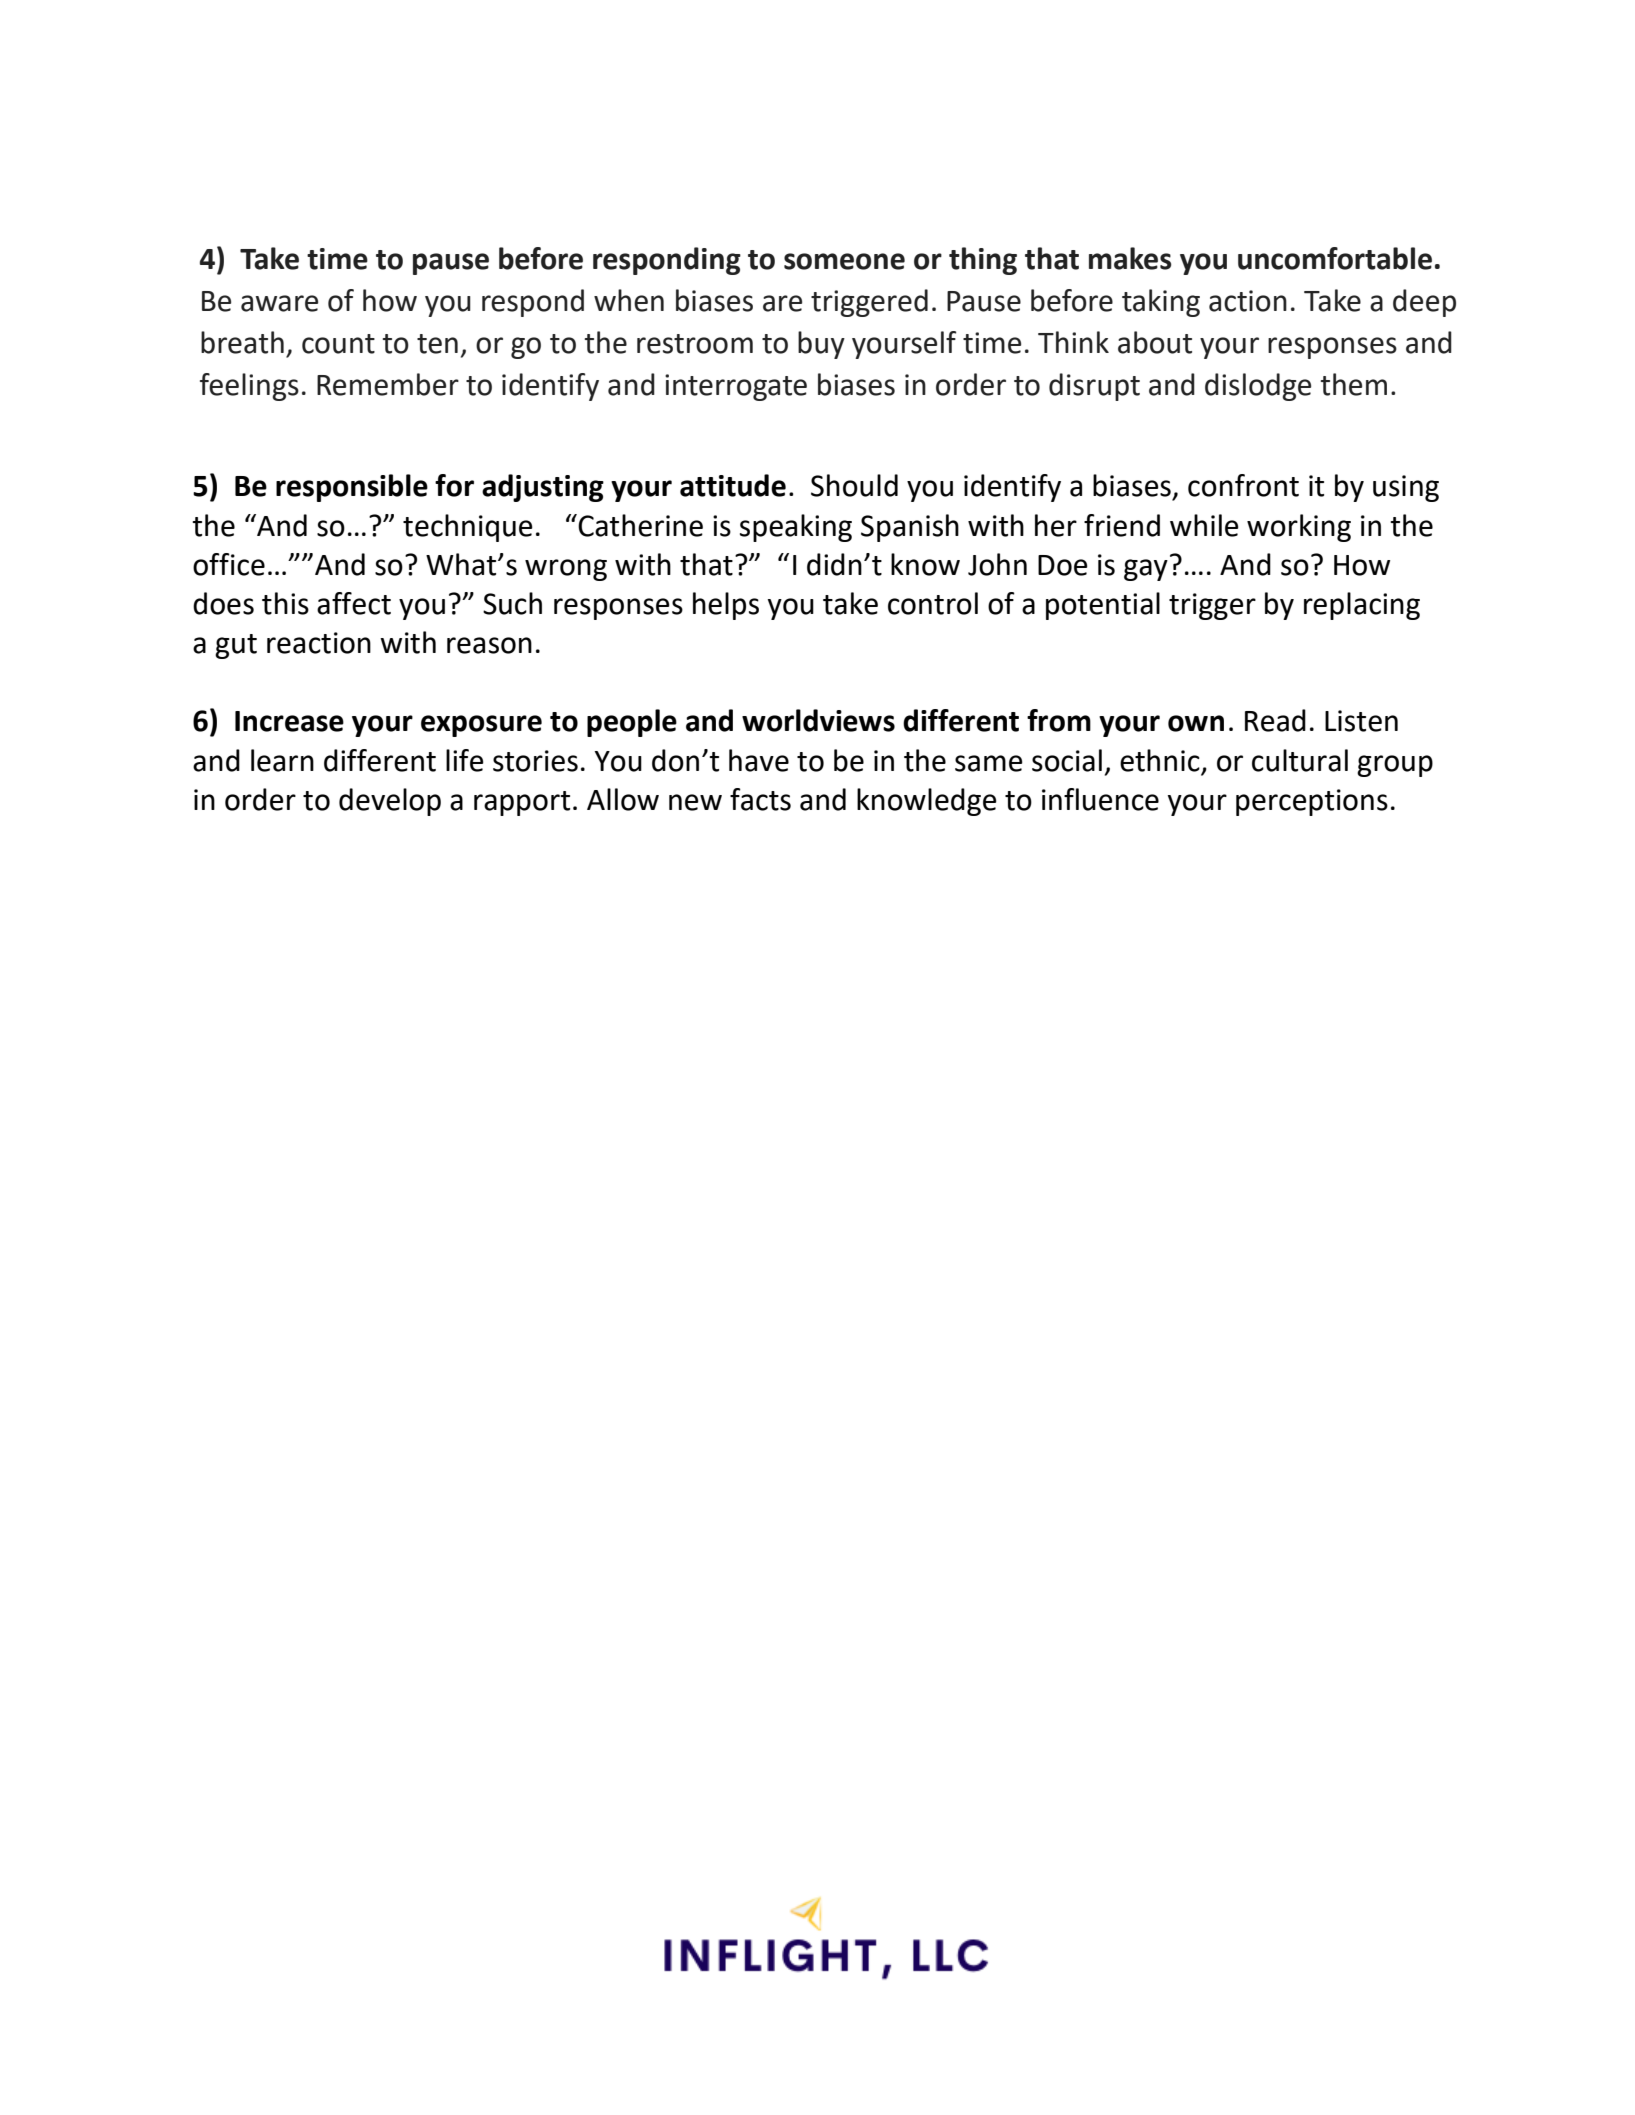  I want to click on working, so click(1299, 528).
